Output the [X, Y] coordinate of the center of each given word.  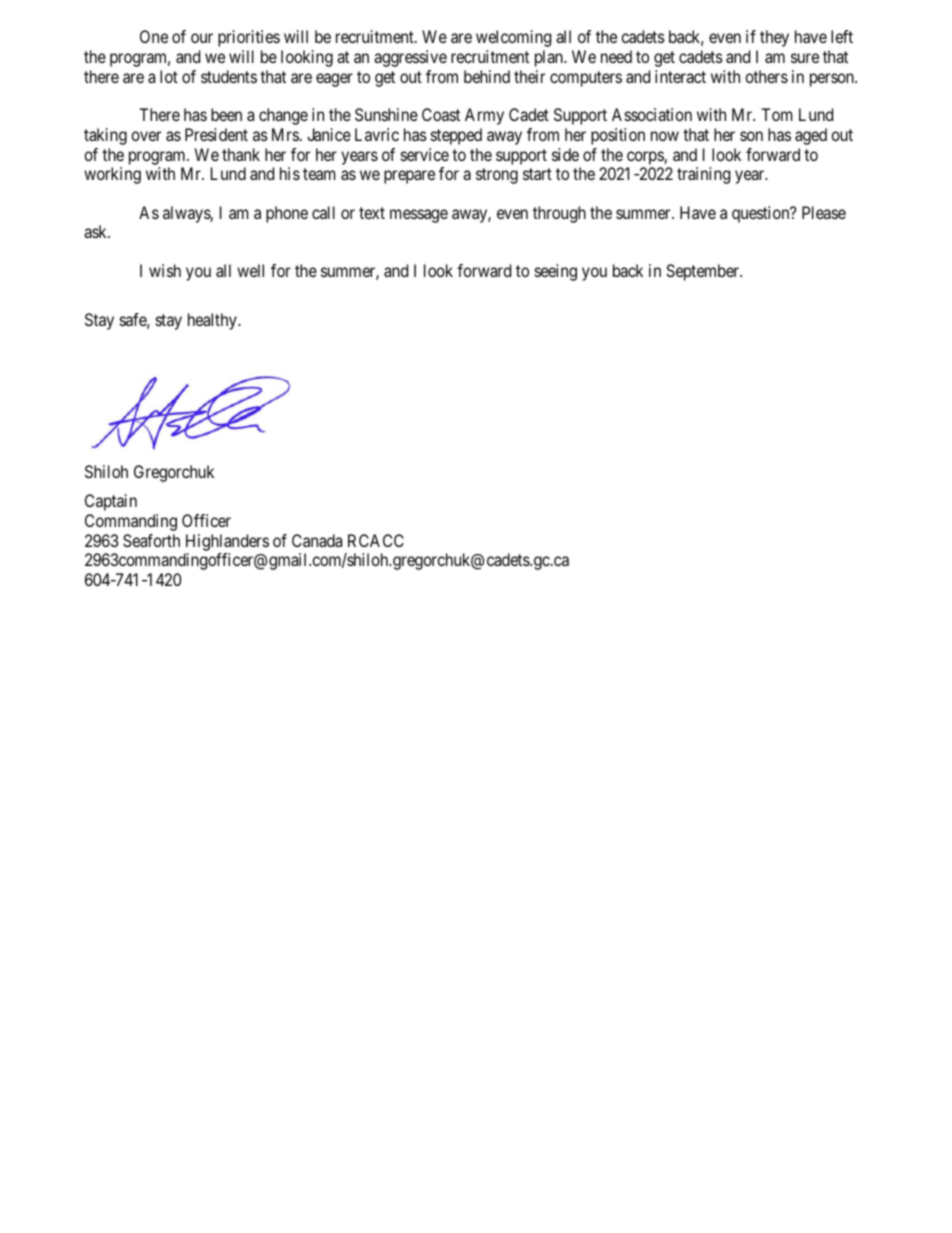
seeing [556, 272]
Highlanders [227, 542]
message [419, 216]
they [774, 38]
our [202, 38]
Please [824, 212]
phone [287, 214]
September [703, 272]
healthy [213, 321]
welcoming [513, 38]
